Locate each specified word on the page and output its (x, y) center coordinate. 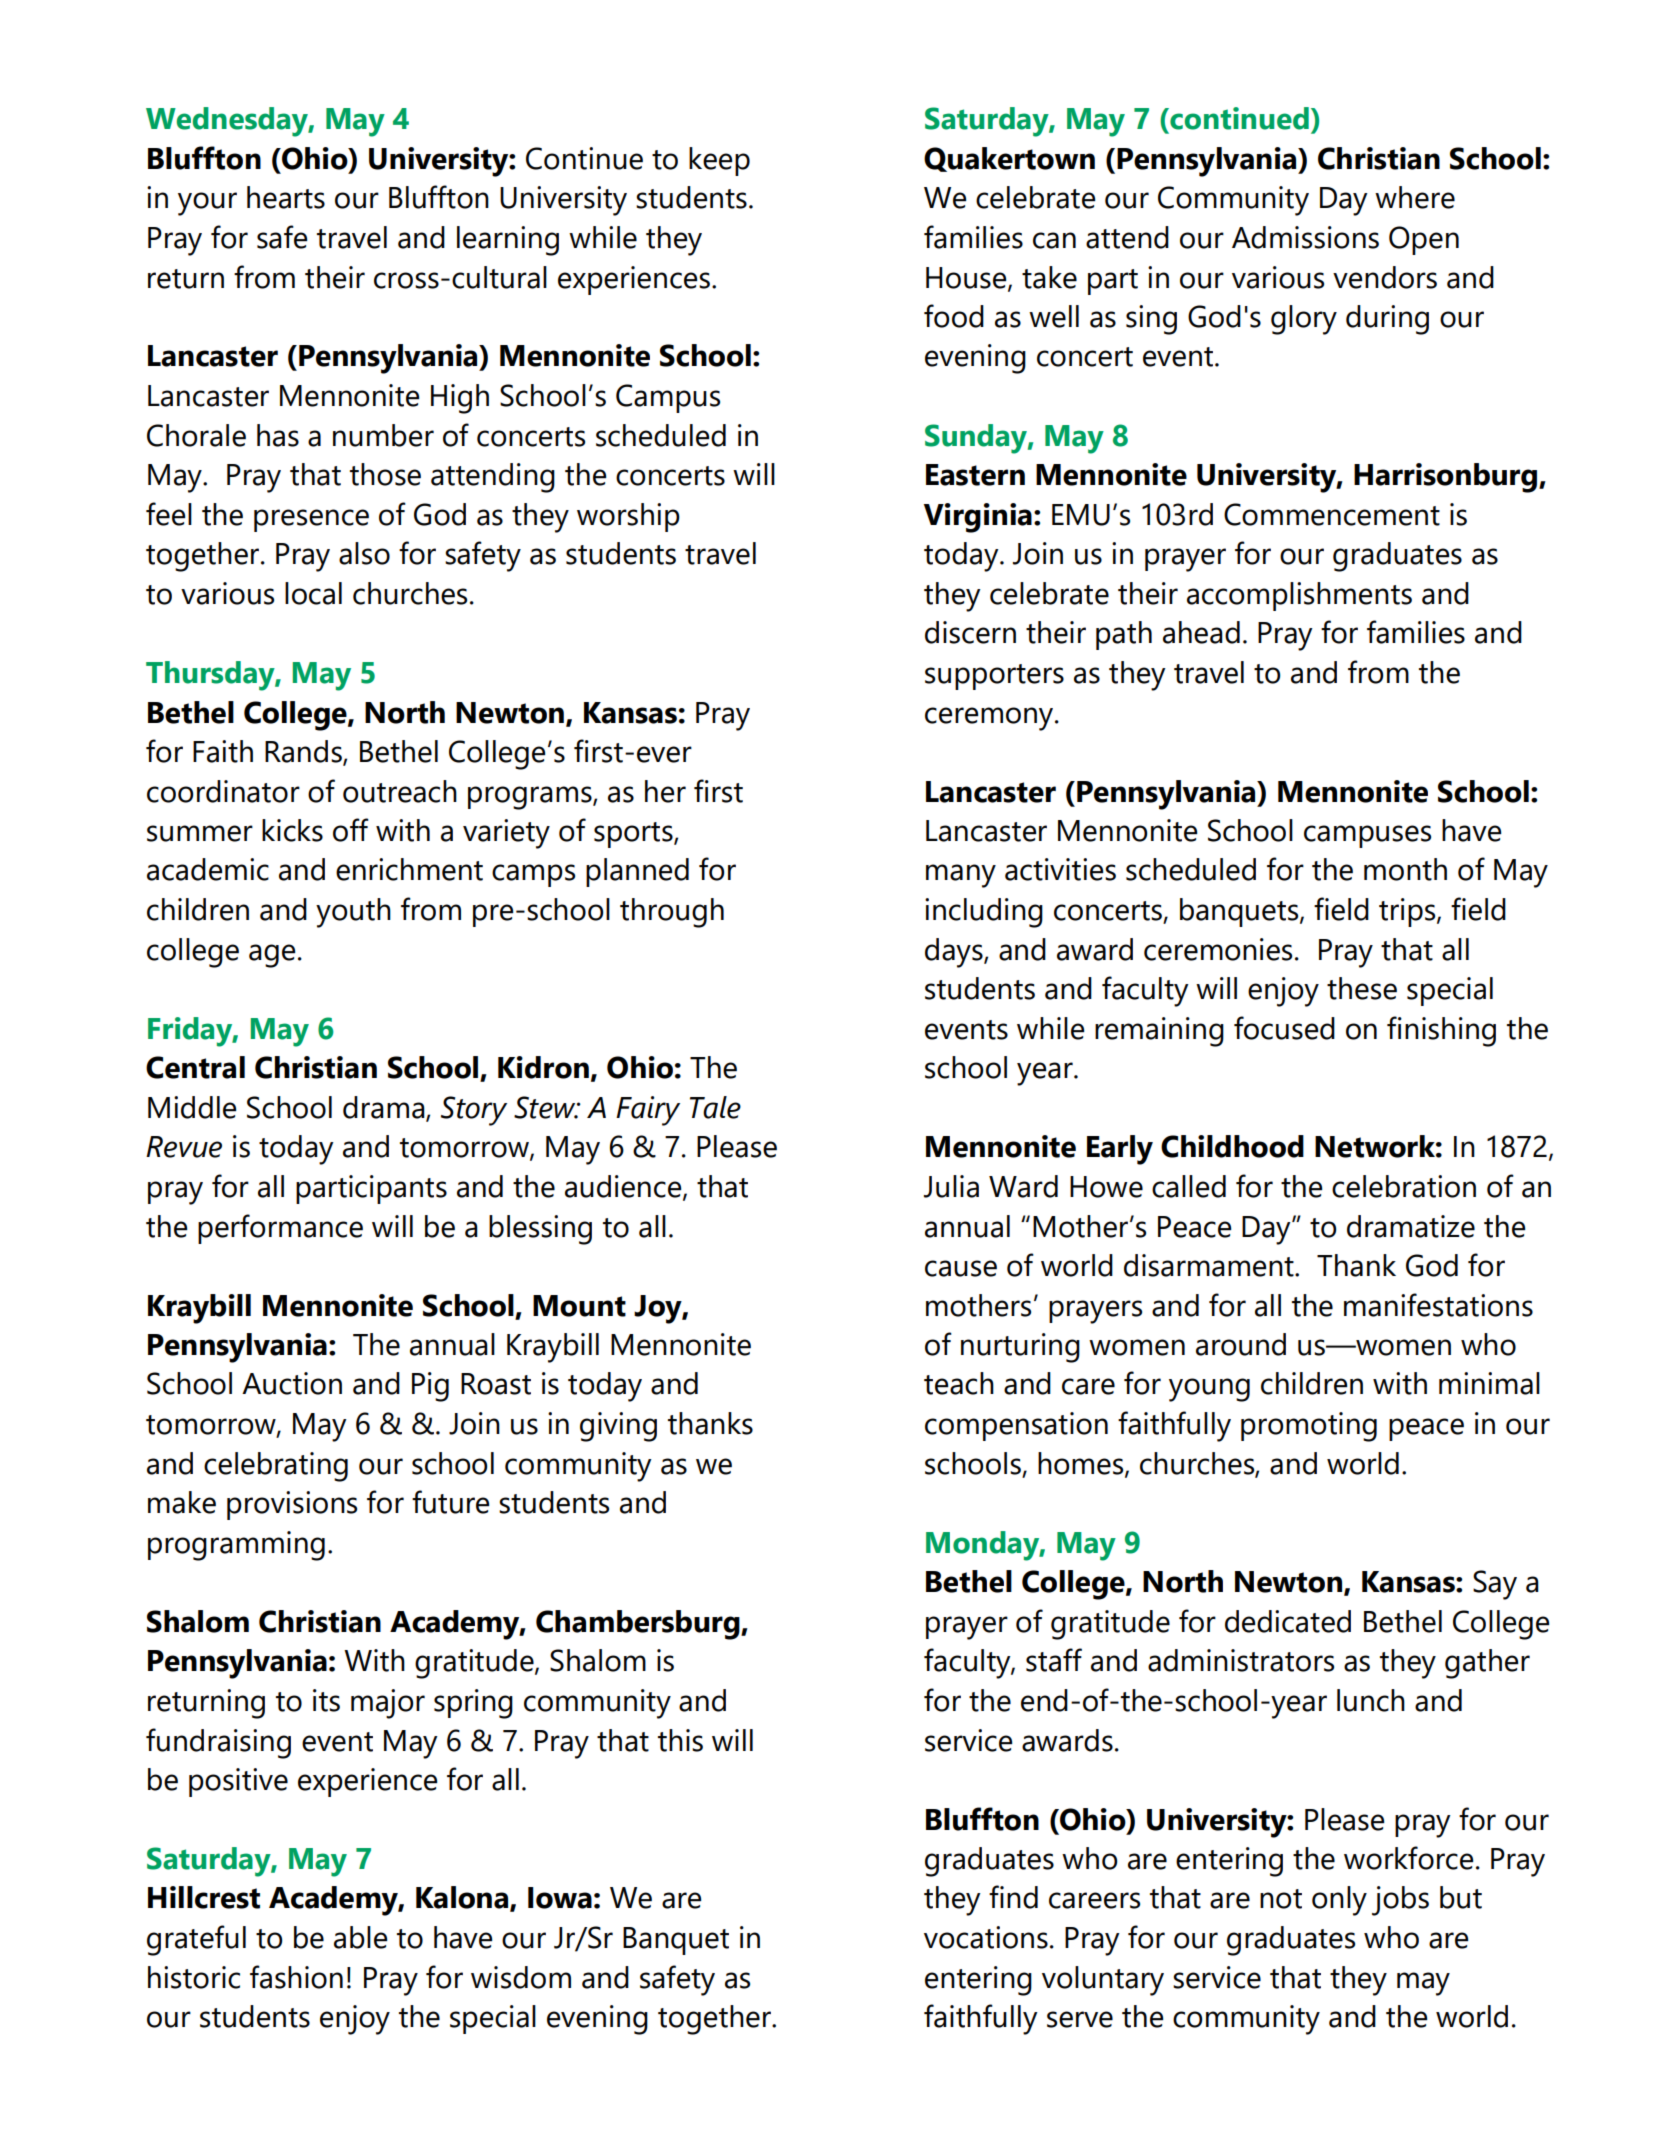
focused (1284, 1028)
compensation (1016, 1426)
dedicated (1288, 1621)
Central (195, 1067)
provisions (292, 1505)
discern (970, 632)
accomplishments (1299, 596)
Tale (715, 1107)
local (313, 593)
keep (719, 161)
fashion (296, 1977)
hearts (286, 197)
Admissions (1305, 237)
